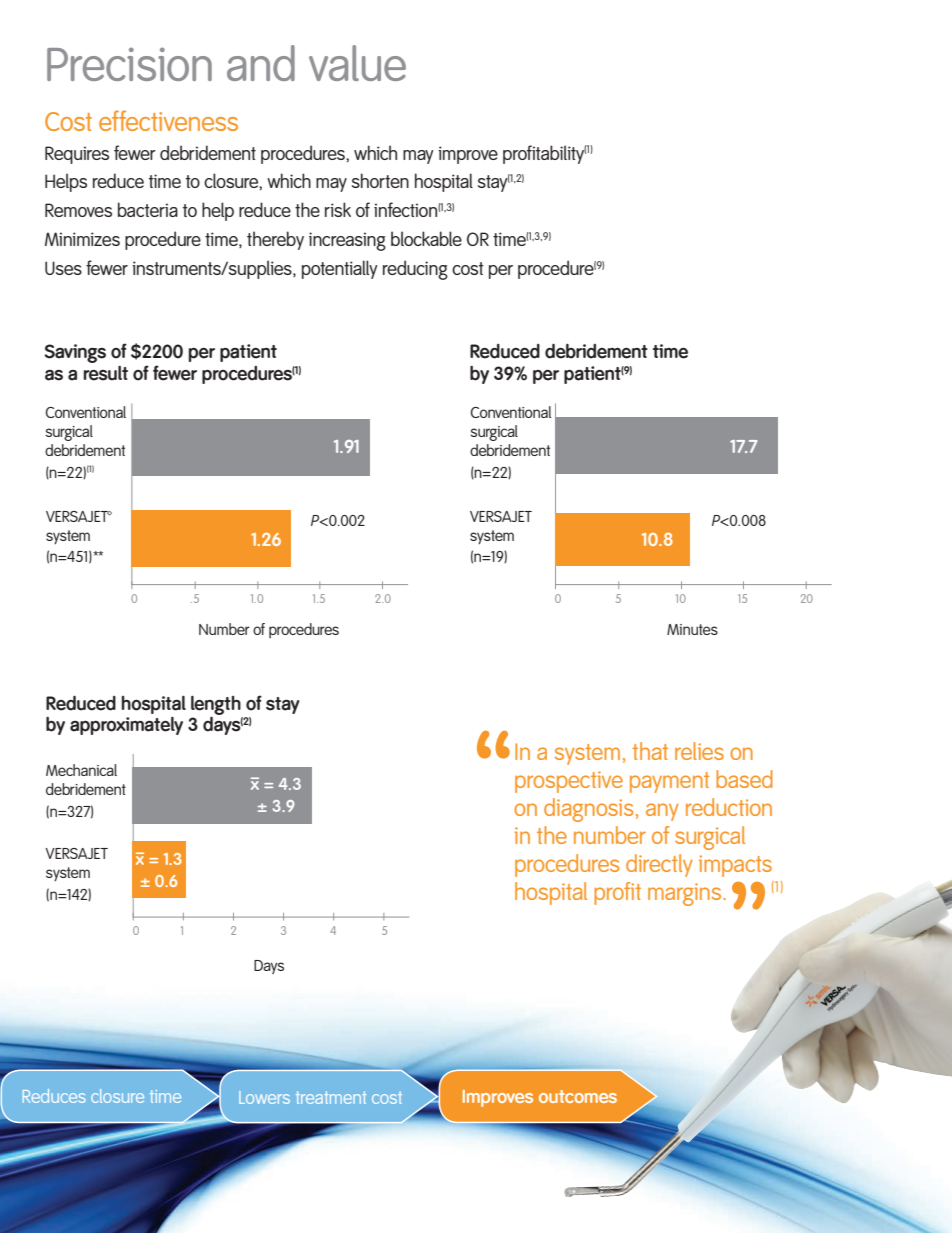  I want to click on Lowers, so click(264, 1097).
